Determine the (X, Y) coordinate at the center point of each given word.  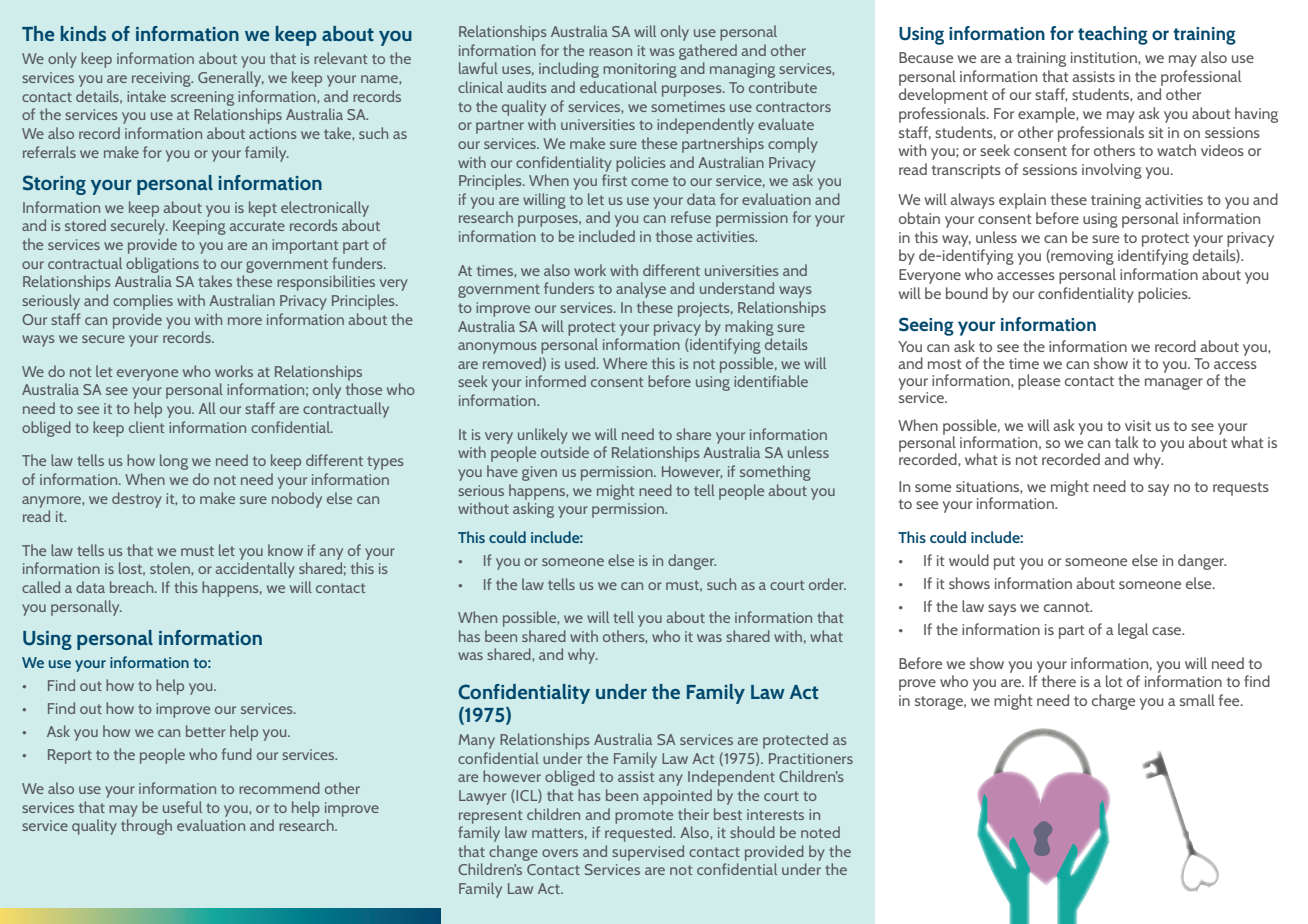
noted (820, 832)
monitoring (640, 70)
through (146, 827)
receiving (162, 79)
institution (1105, 57)
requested (639, 834)
